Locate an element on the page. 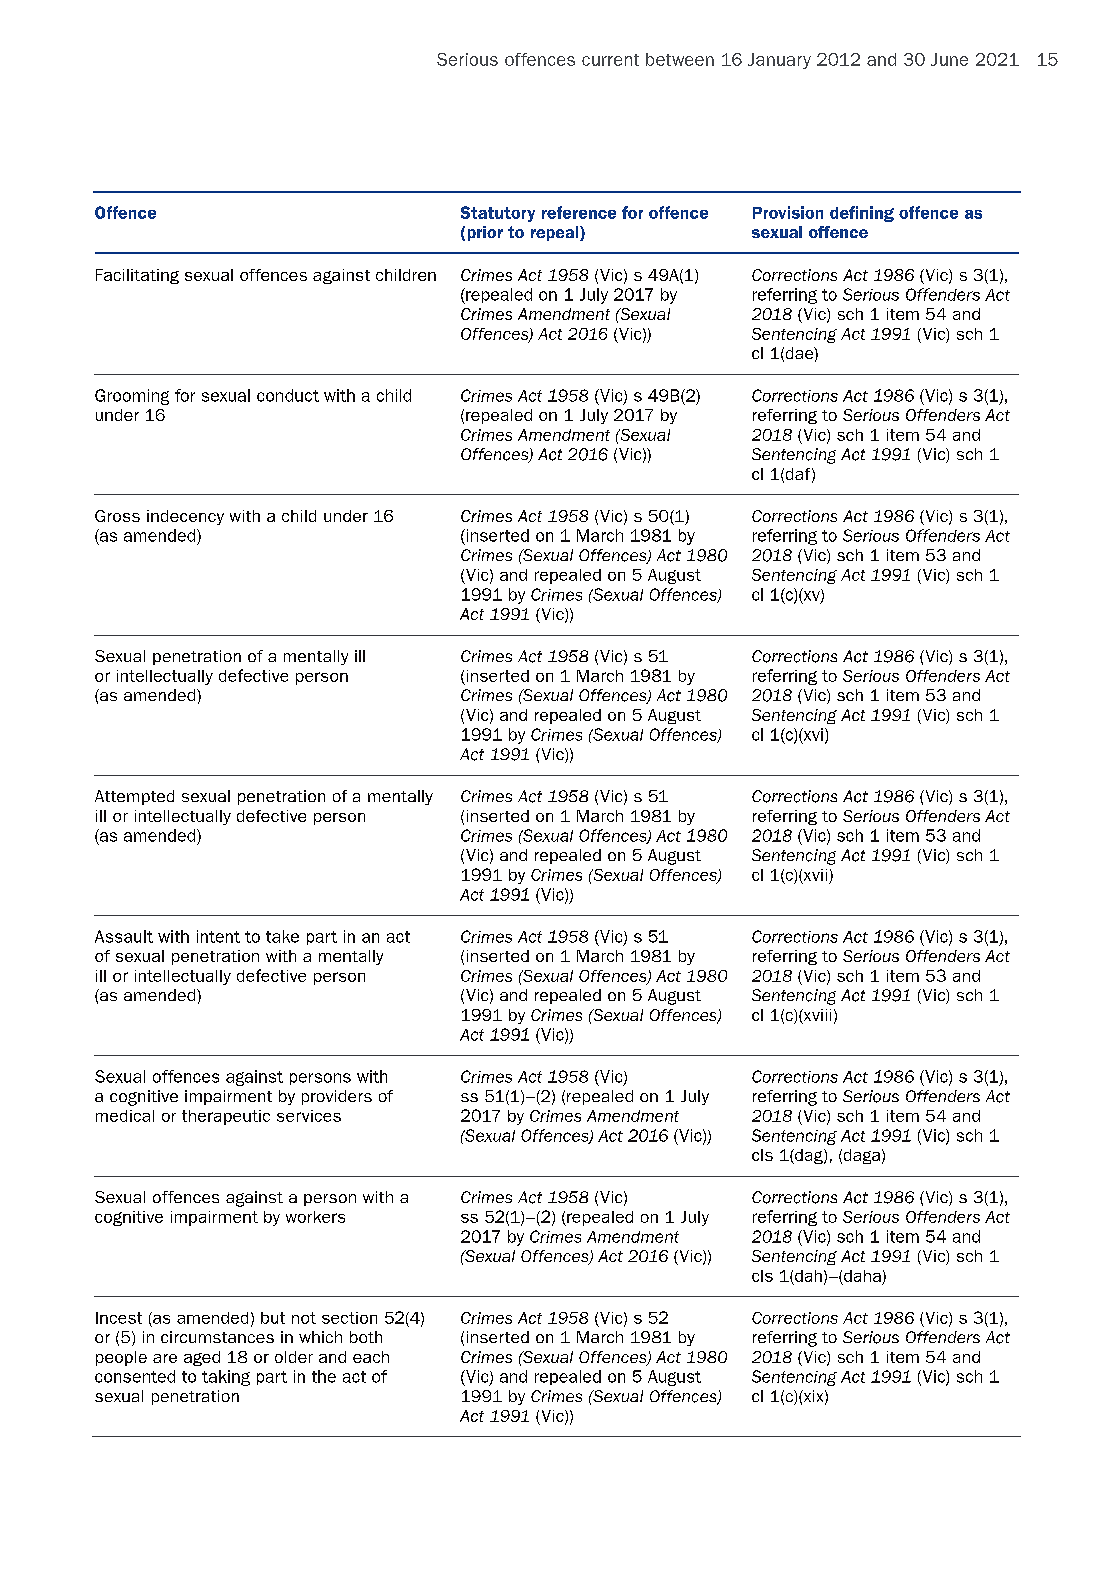  Facilitating is located at coordinates (137, 276).
